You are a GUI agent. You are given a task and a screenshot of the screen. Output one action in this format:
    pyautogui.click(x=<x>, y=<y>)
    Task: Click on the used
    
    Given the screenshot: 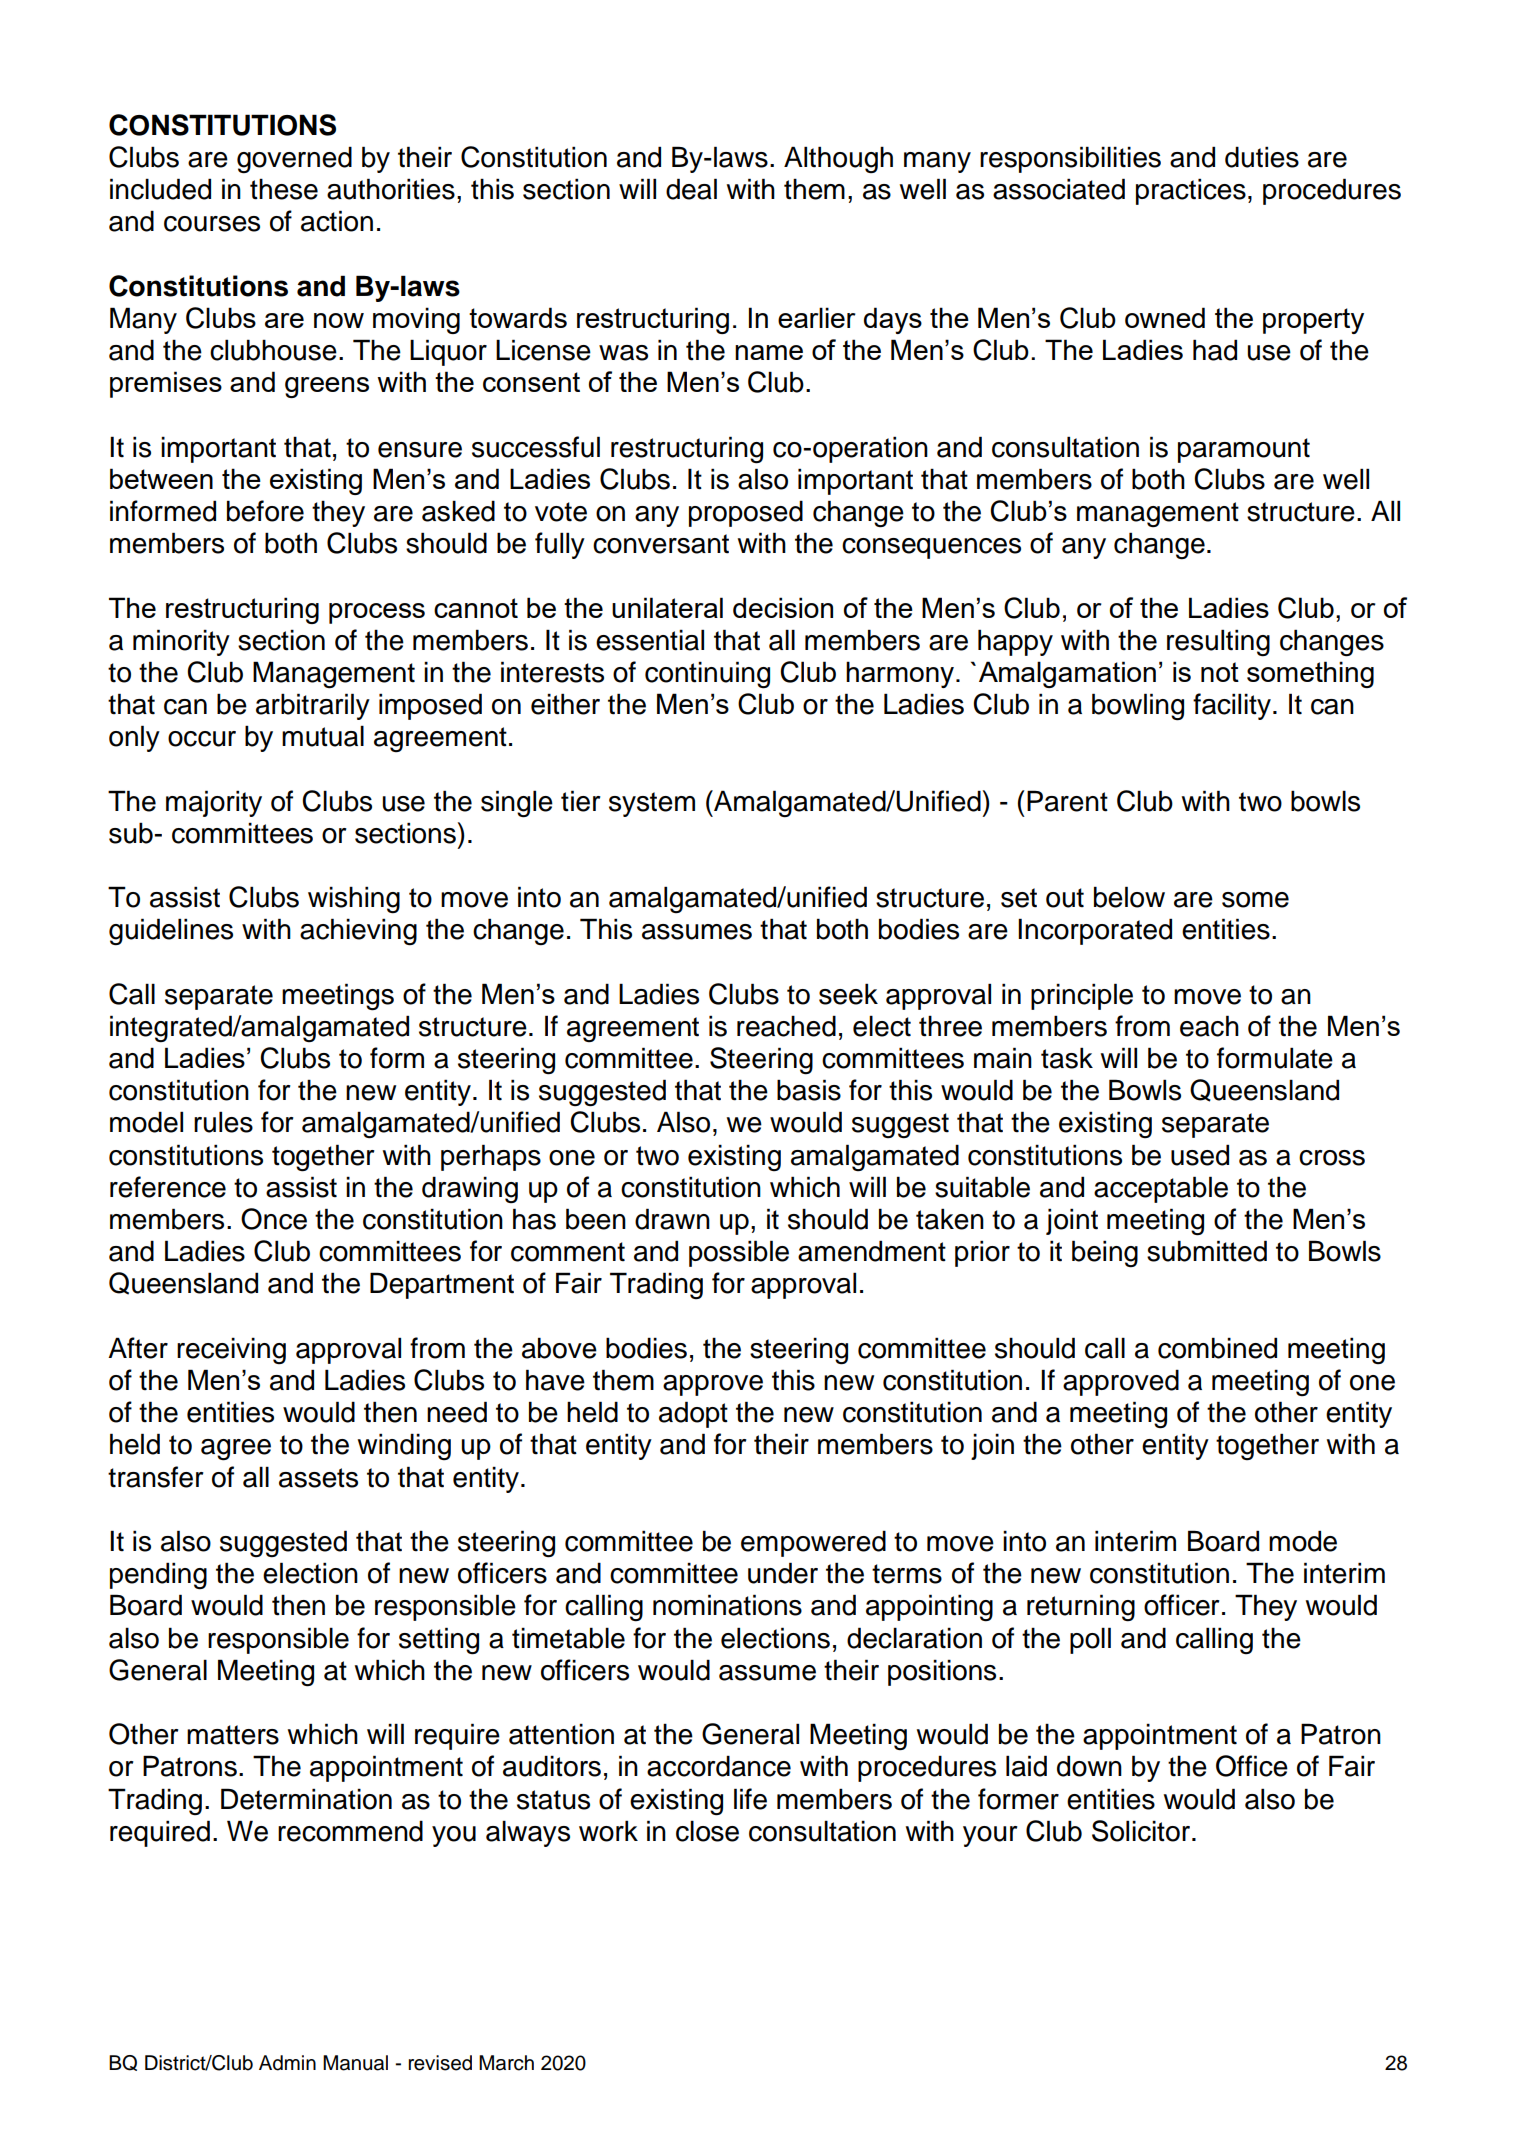 What is the action you would take?
    pyautogui.click(x=1200, y=1155)
